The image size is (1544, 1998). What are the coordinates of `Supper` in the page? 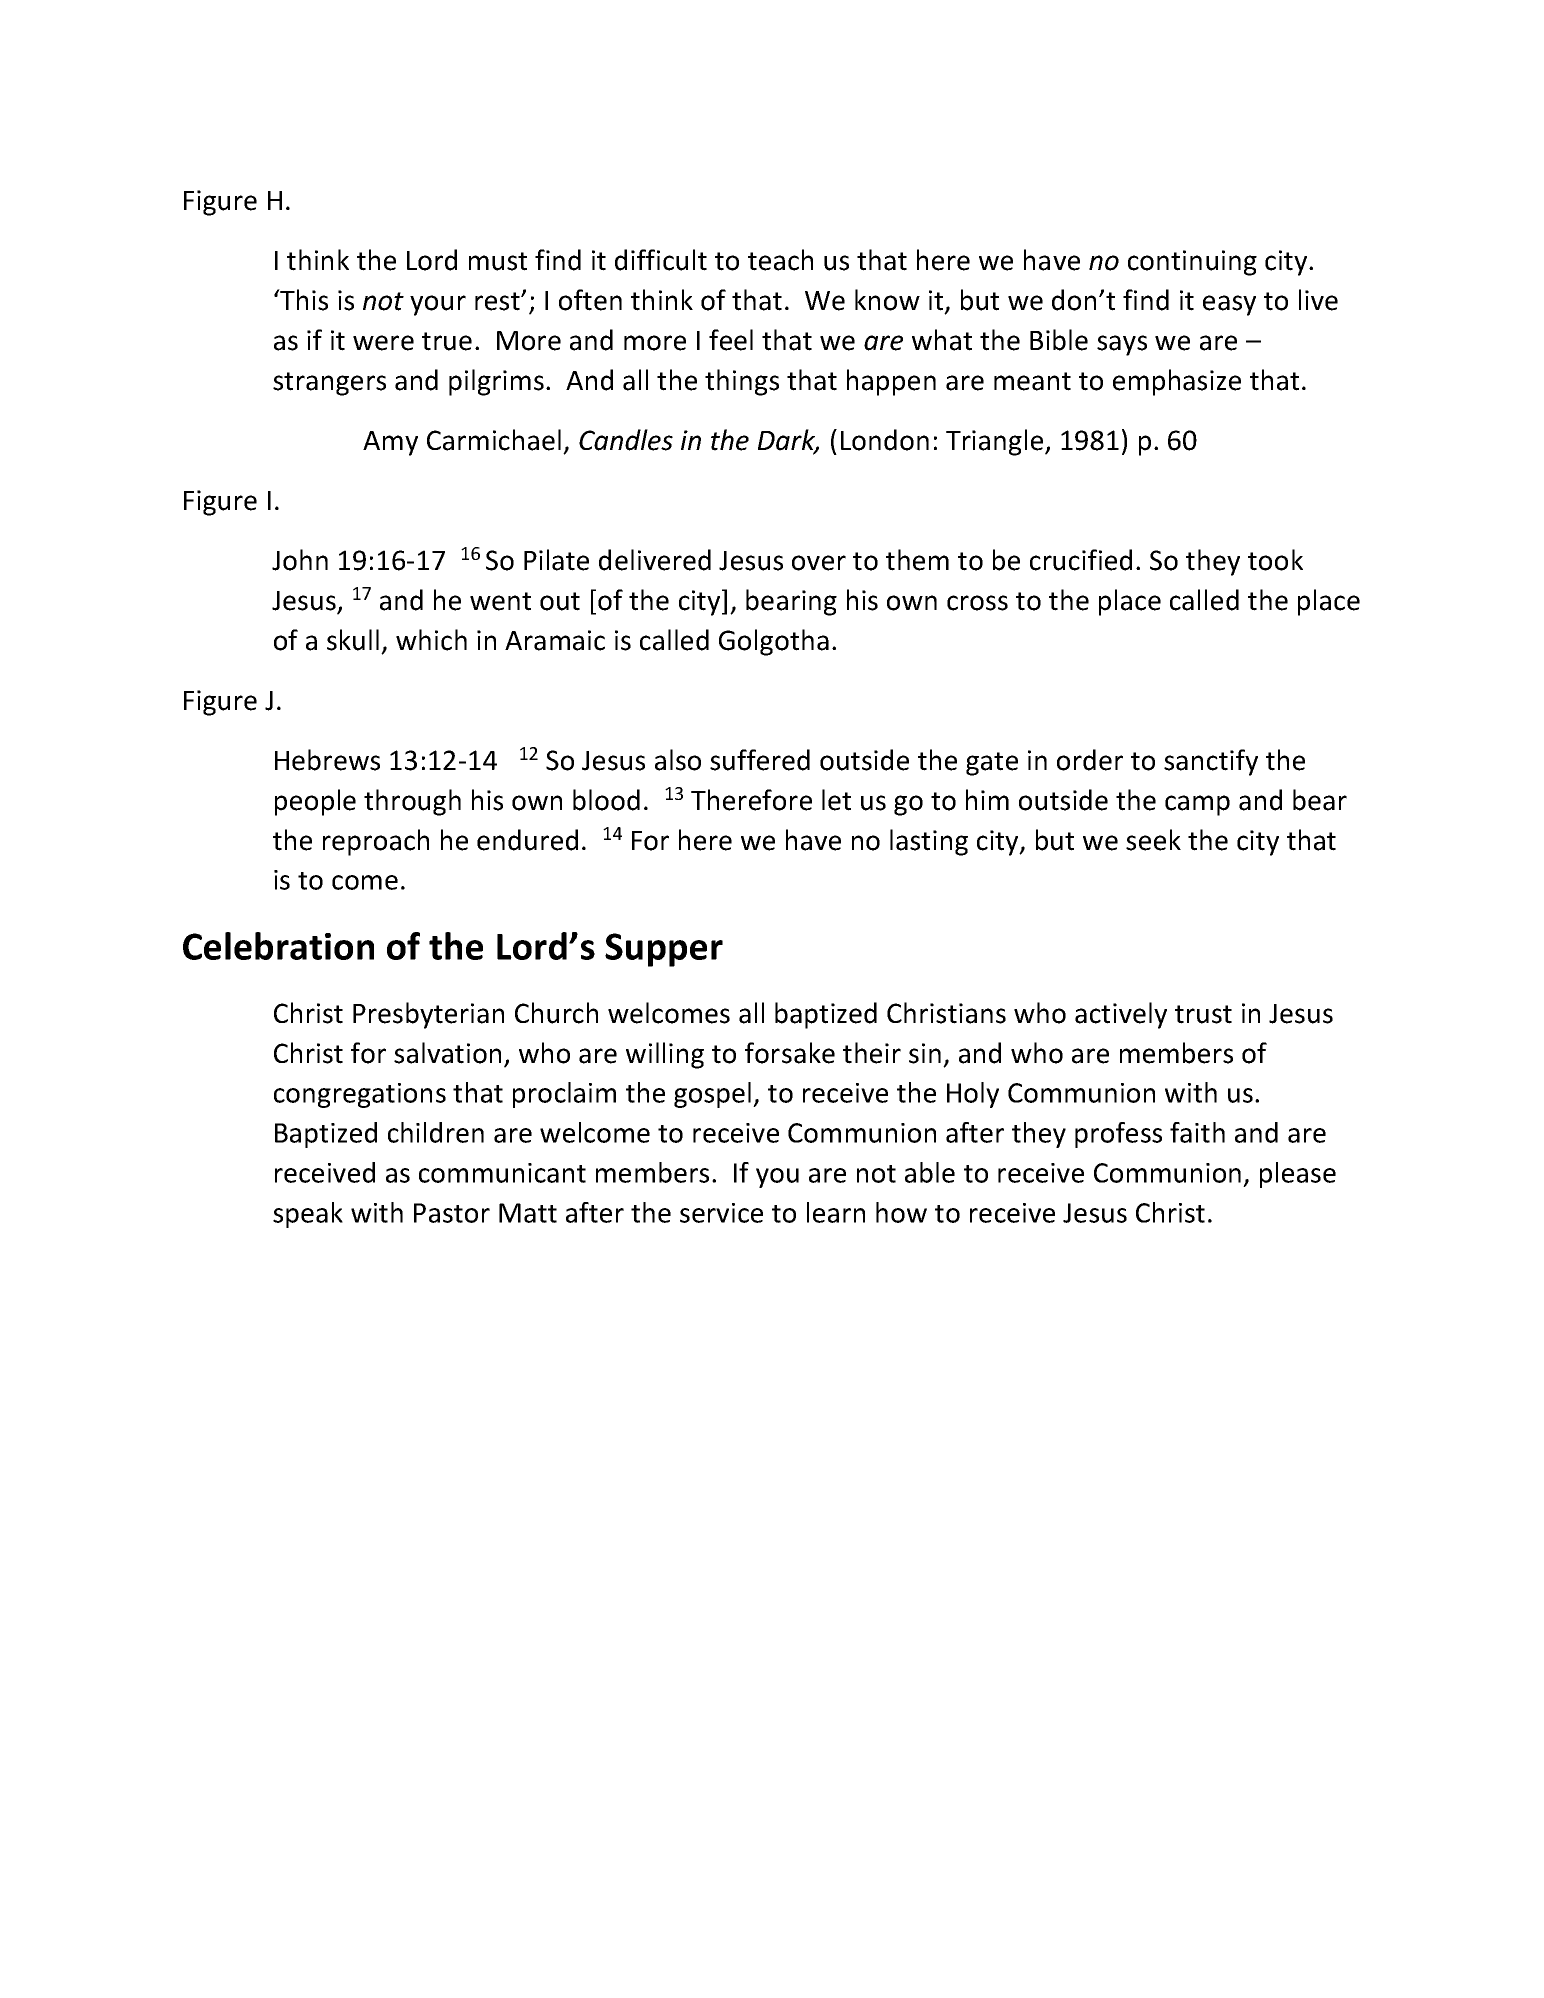 It's located at (664, 950).
